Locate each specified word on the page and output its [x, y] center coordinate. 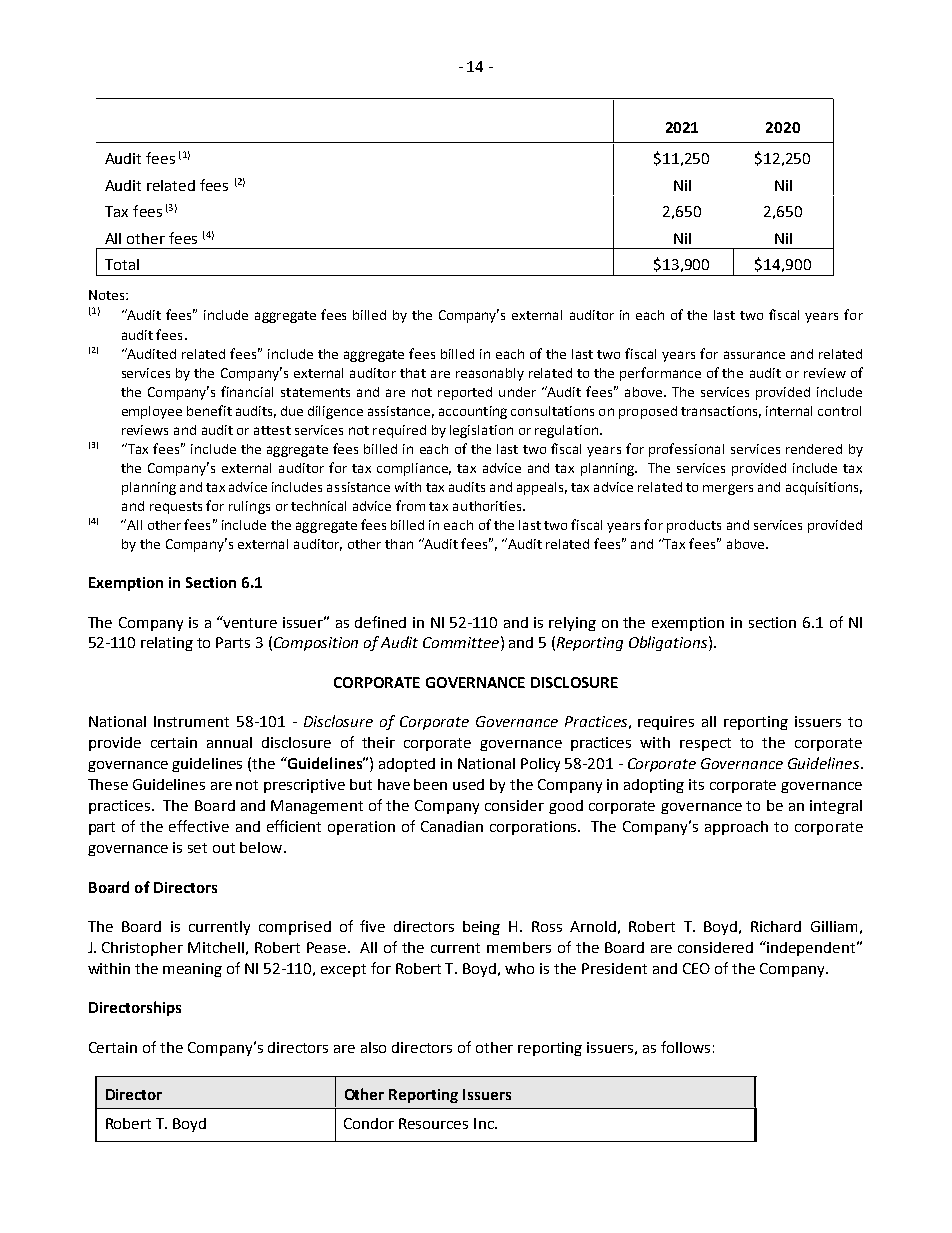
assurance [754, 355]
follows [685, 1047]
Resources [433, 1123]
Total [122, 264]
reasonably [490, 374]
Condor [369, 1123]
